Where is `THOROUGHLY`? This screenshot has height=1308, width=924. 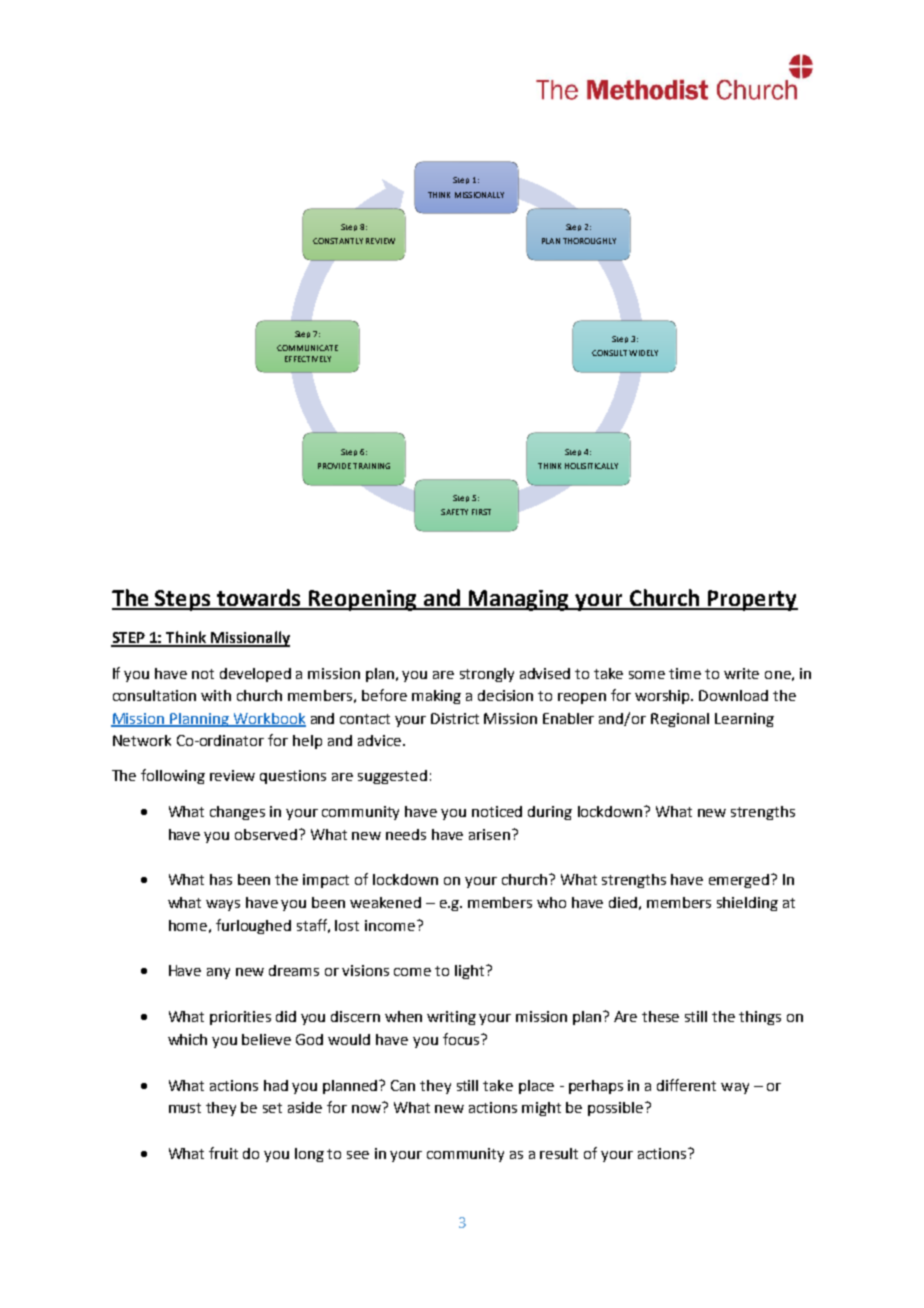
THOROUGHLY is located at coordinates (589, 241).
